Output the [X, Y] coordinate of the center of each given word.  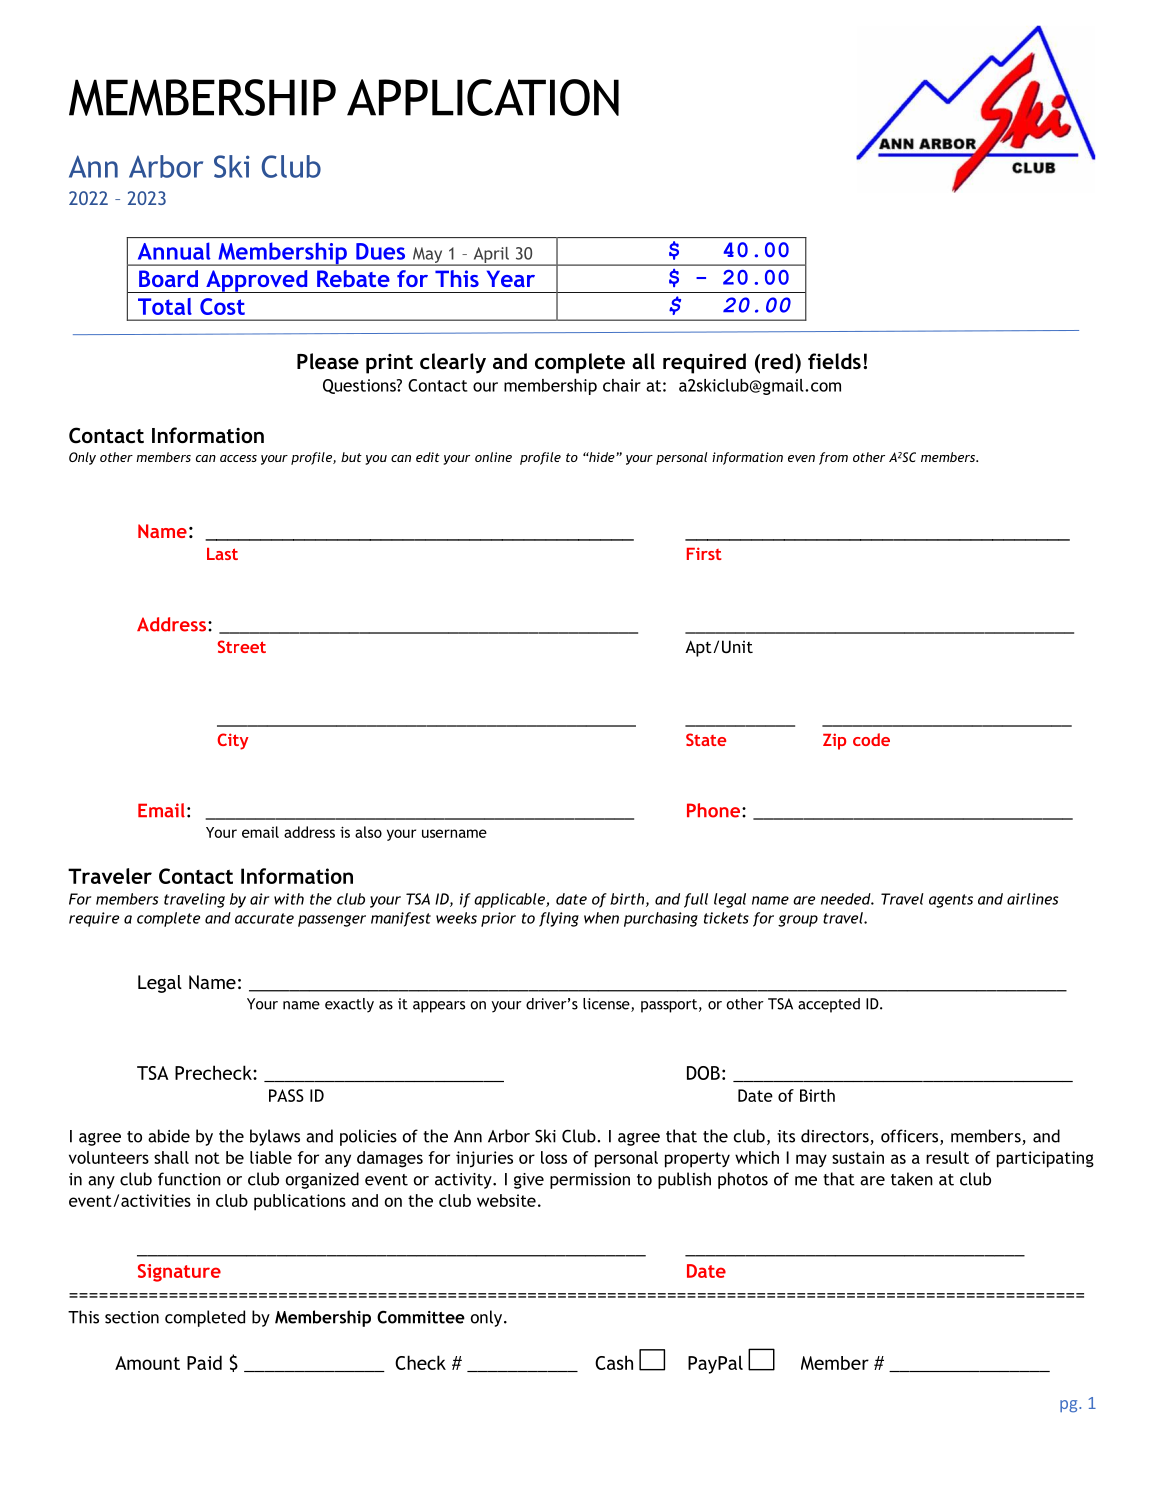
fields [834, 361]
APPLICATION [483, 97]
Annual [174, 251]
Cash [614, 1362]
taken [912, 1179]
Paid [204, 1362]
